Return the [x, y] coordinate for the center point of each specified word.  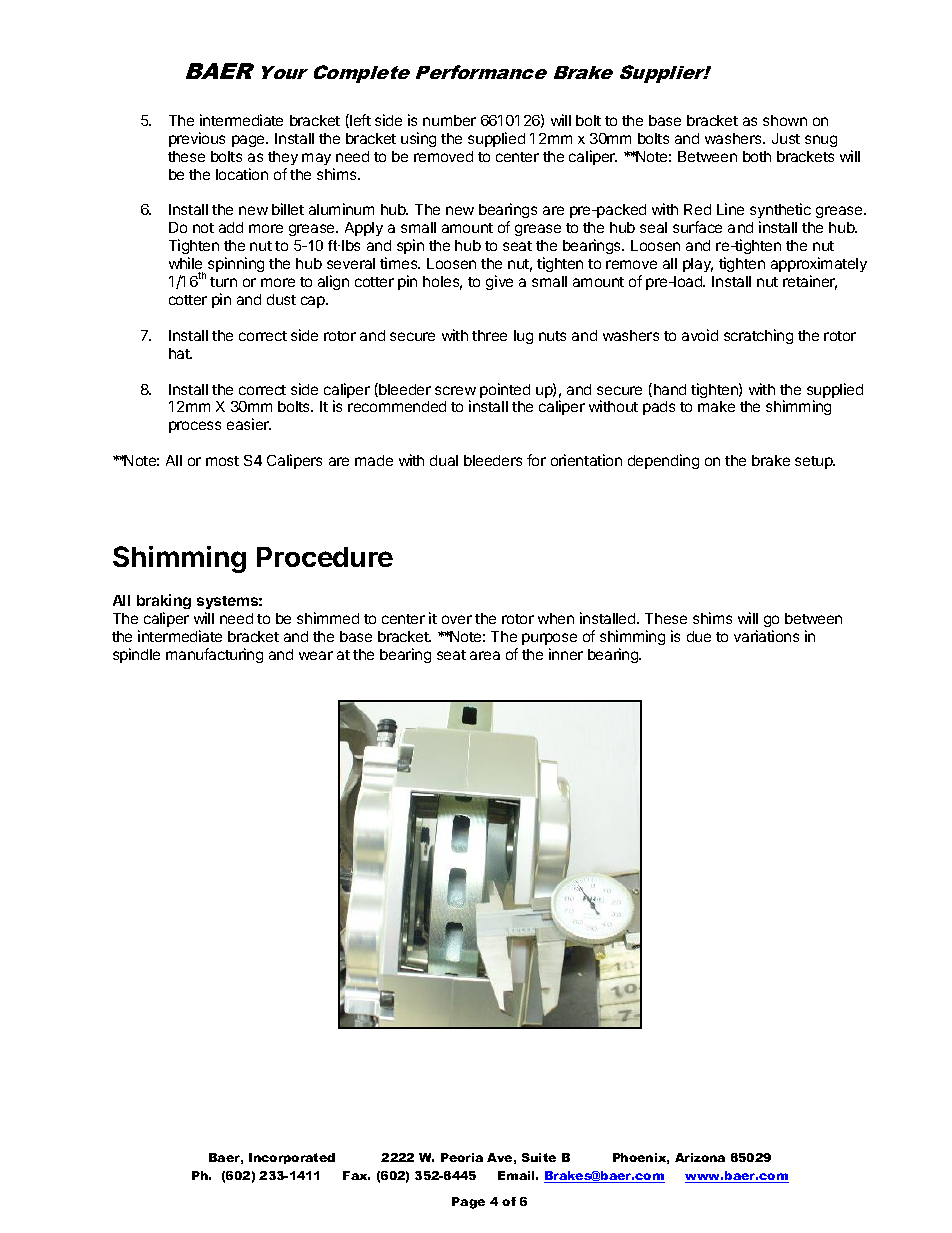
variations [766, 636]
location [242, 174]
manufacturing [214, 655]
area [485, 655]
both [757, 156]
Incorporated [292, 1158]
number [449, 120]
